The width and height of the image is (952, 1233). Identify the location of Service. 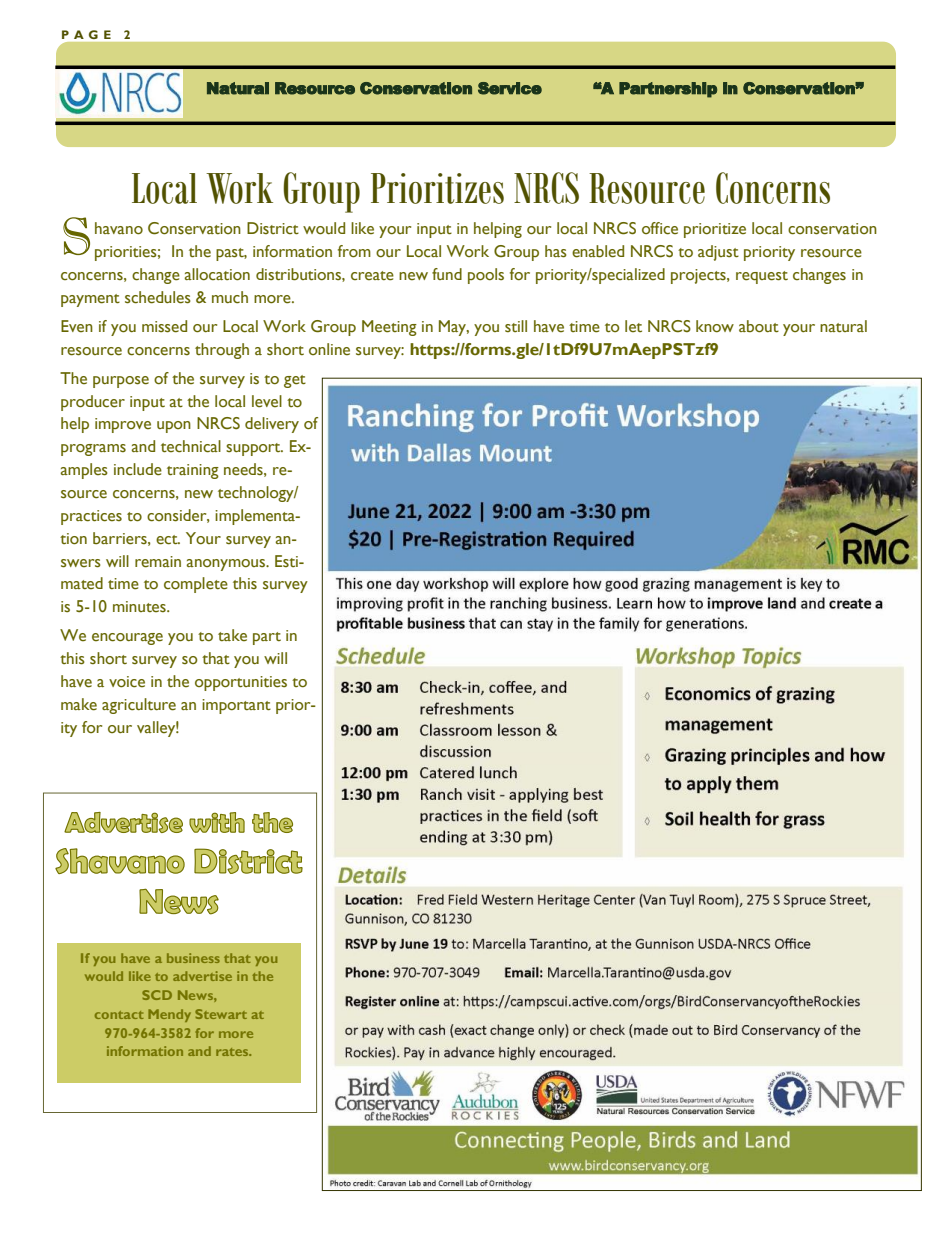
(510, 88).
